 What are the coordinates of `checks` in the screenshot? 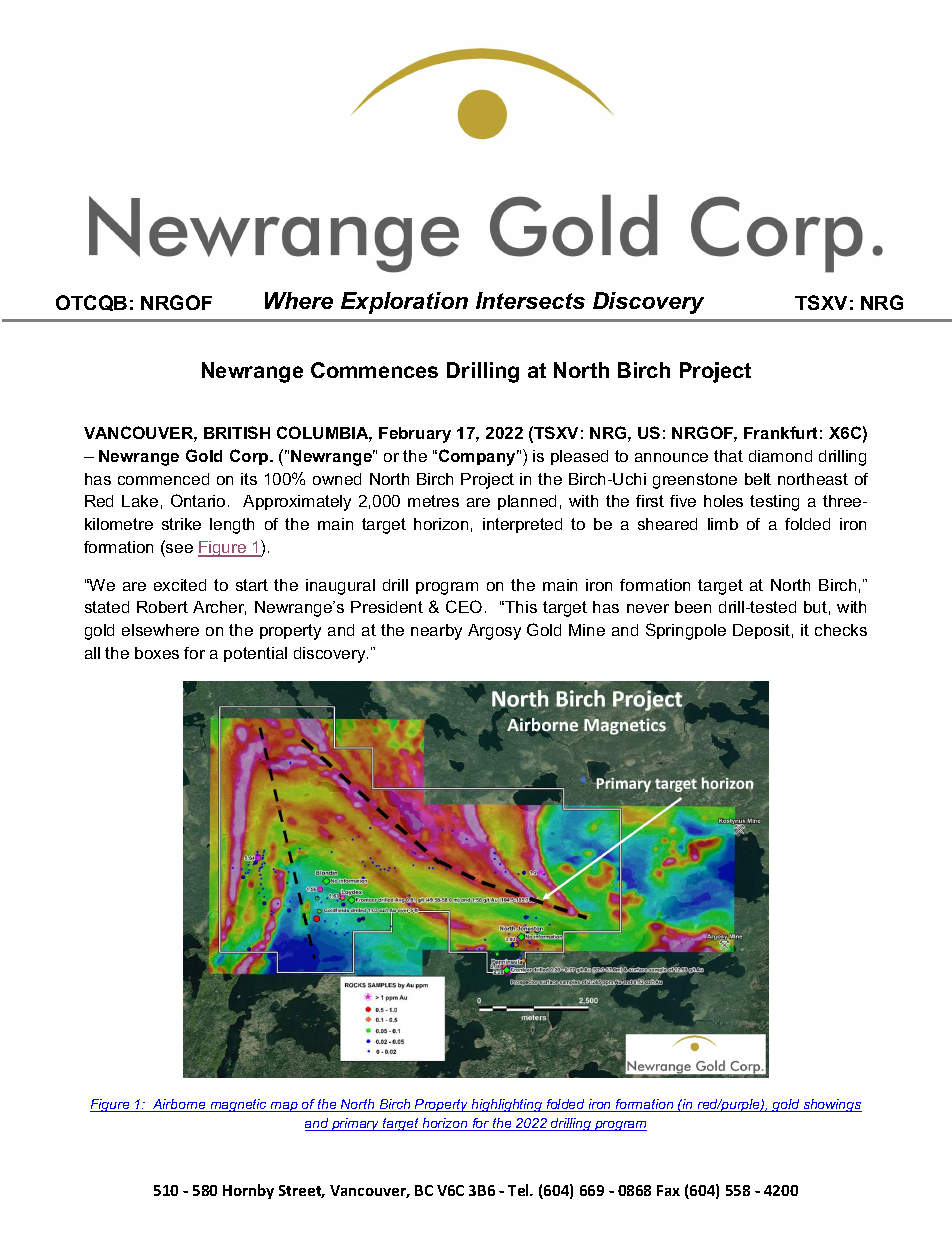 It's located at (841, 630).
